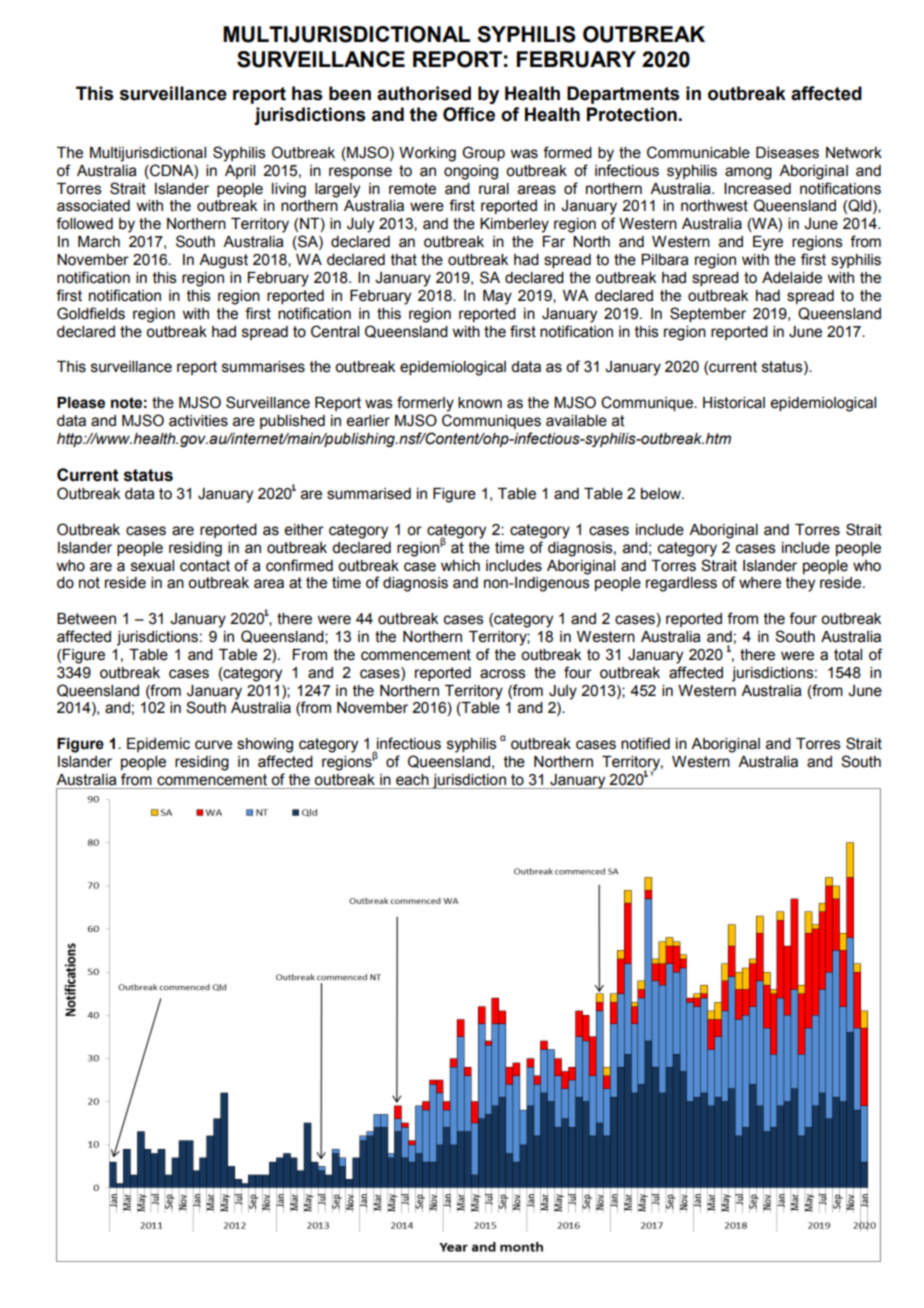 This document has width=924, height=1308. Describe the element at coordinates (158, 745) in the document. I see `Epidemic` at that location.
